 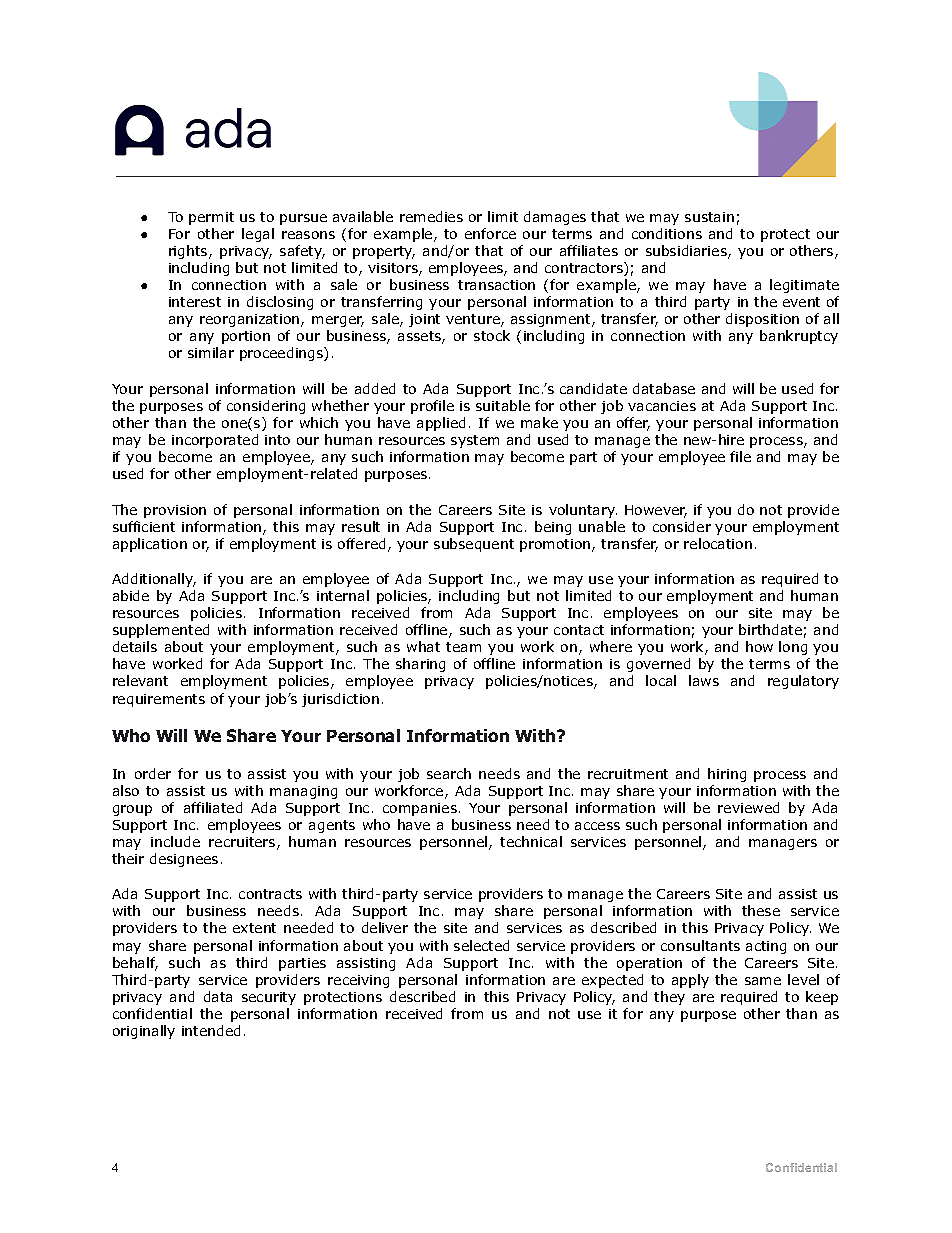 I want to click on system, so click(x=475, y=441).
